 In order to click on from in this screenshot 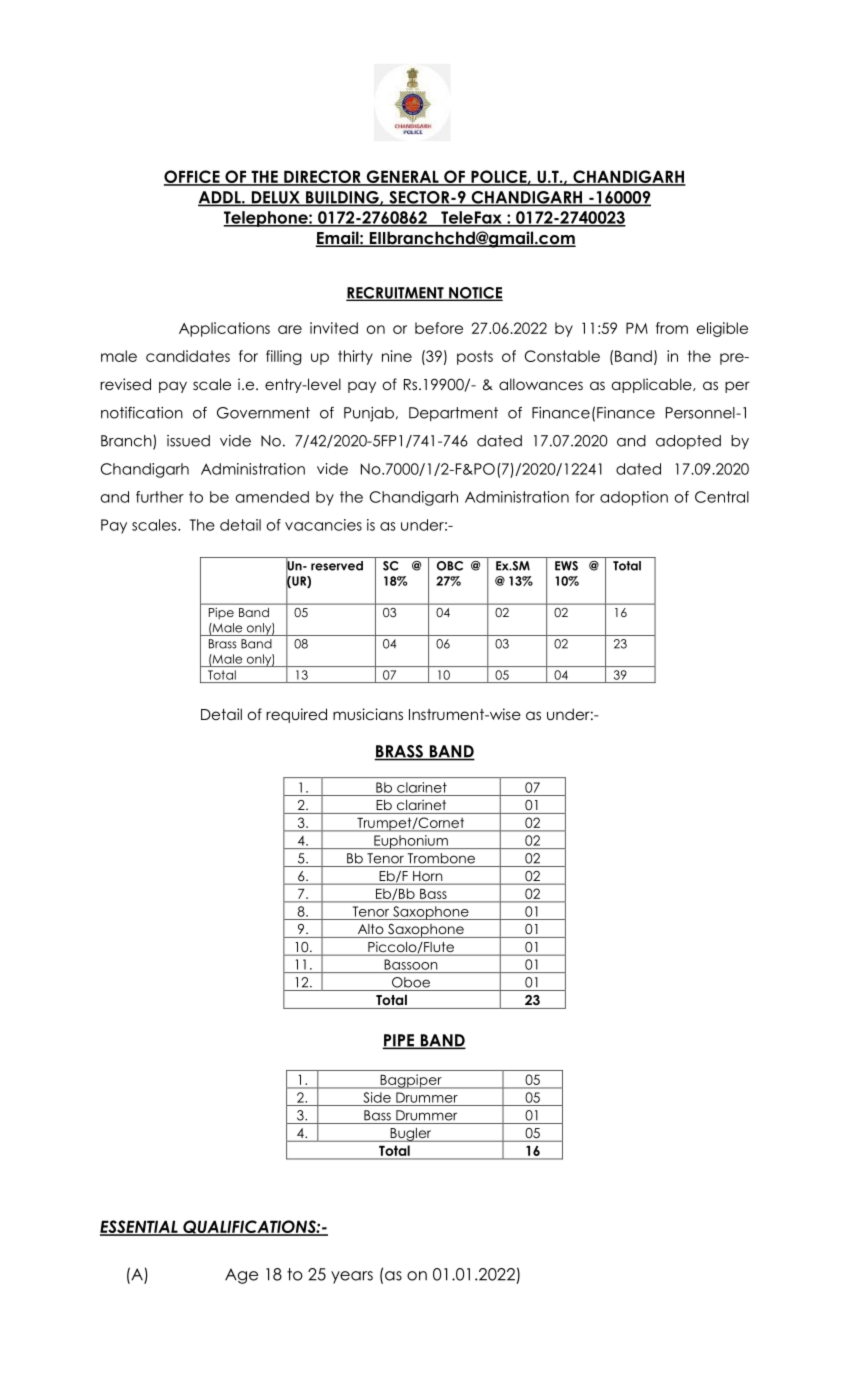, I will do `click(672, 328)`.
